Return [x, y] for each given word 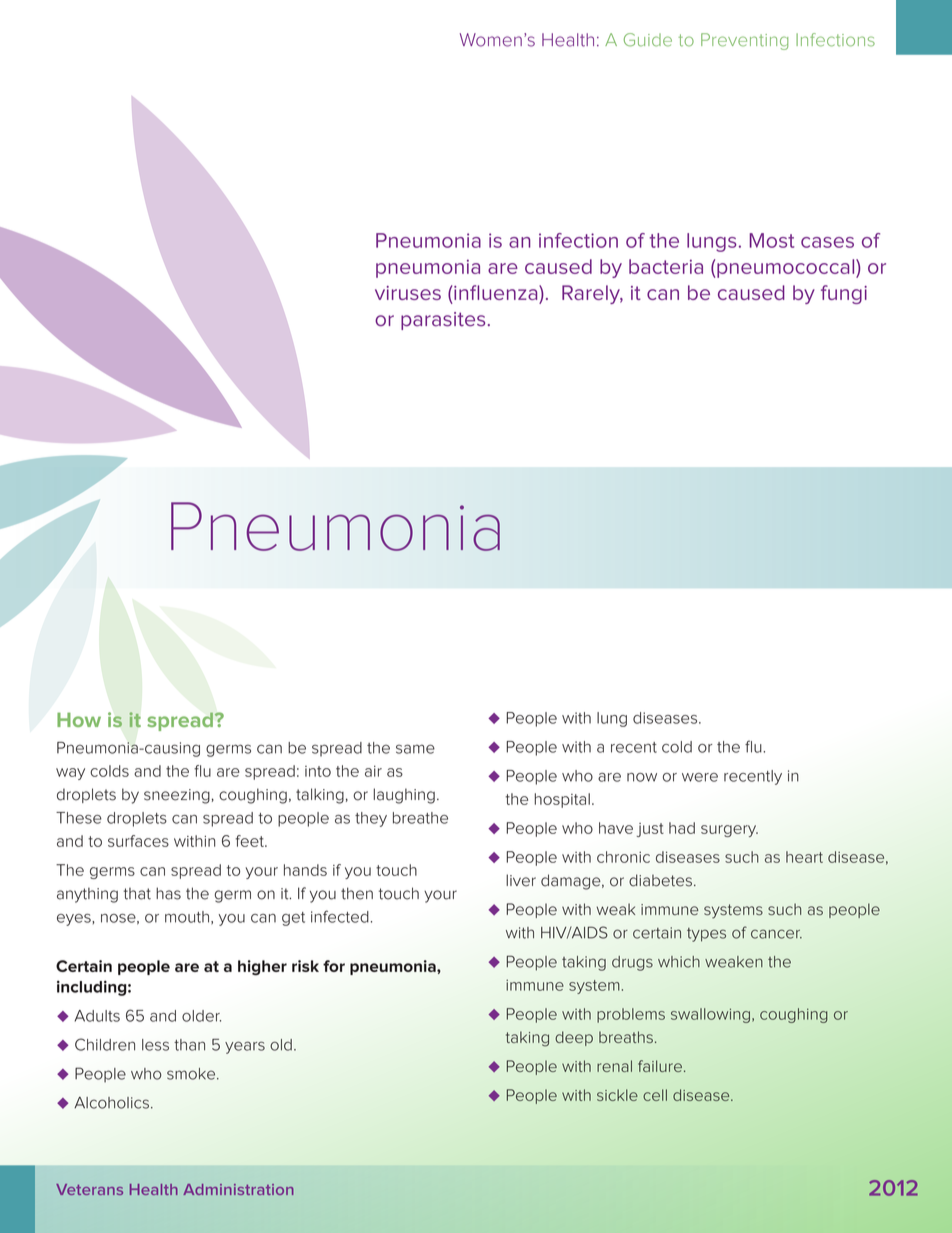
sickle [617, 1095]
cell [655, 1095]
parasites [443, 321]
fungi [844, 294]
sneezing [177, 796]
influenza [497, 292]
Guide [648, 40]
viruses [408, 293]
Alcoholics [111, 1103]
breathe [420, 818]
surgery [729, 831]
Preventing [744, 41]
